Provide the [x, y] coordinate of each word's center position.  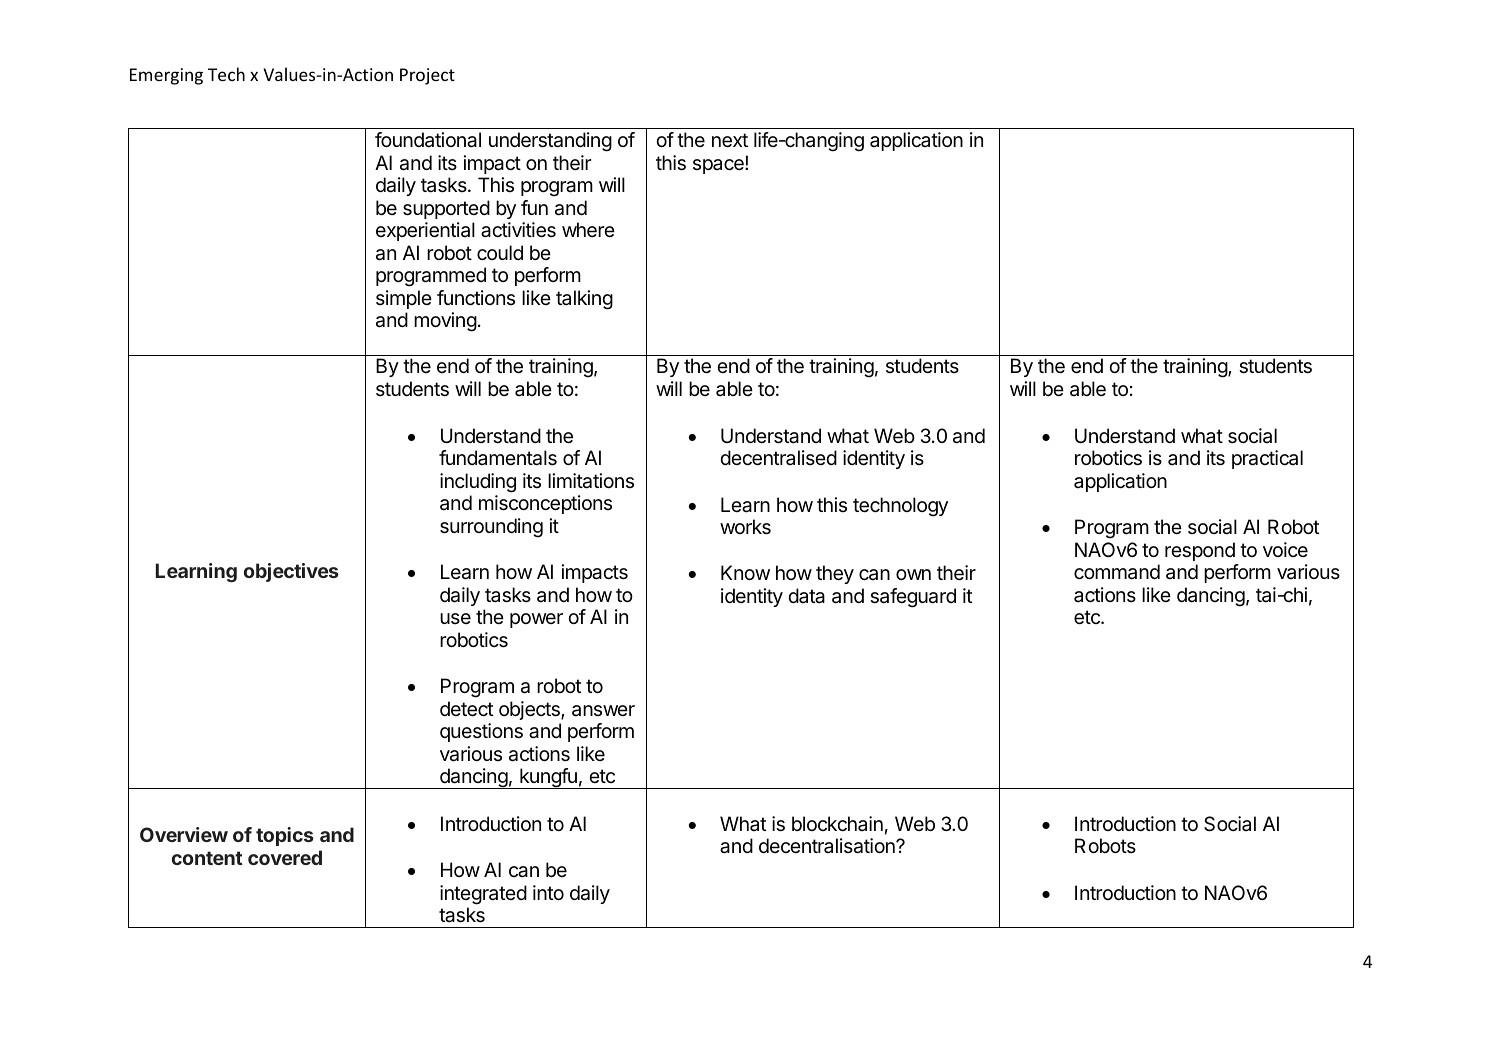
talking [584, 300]
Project [427, 76]
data [806, 596]
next [730, 140]
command [1117, 572]
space [719, 166]
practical [1267, 459]
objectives [291, 572]
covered [285, 857]
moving [445, 322]
